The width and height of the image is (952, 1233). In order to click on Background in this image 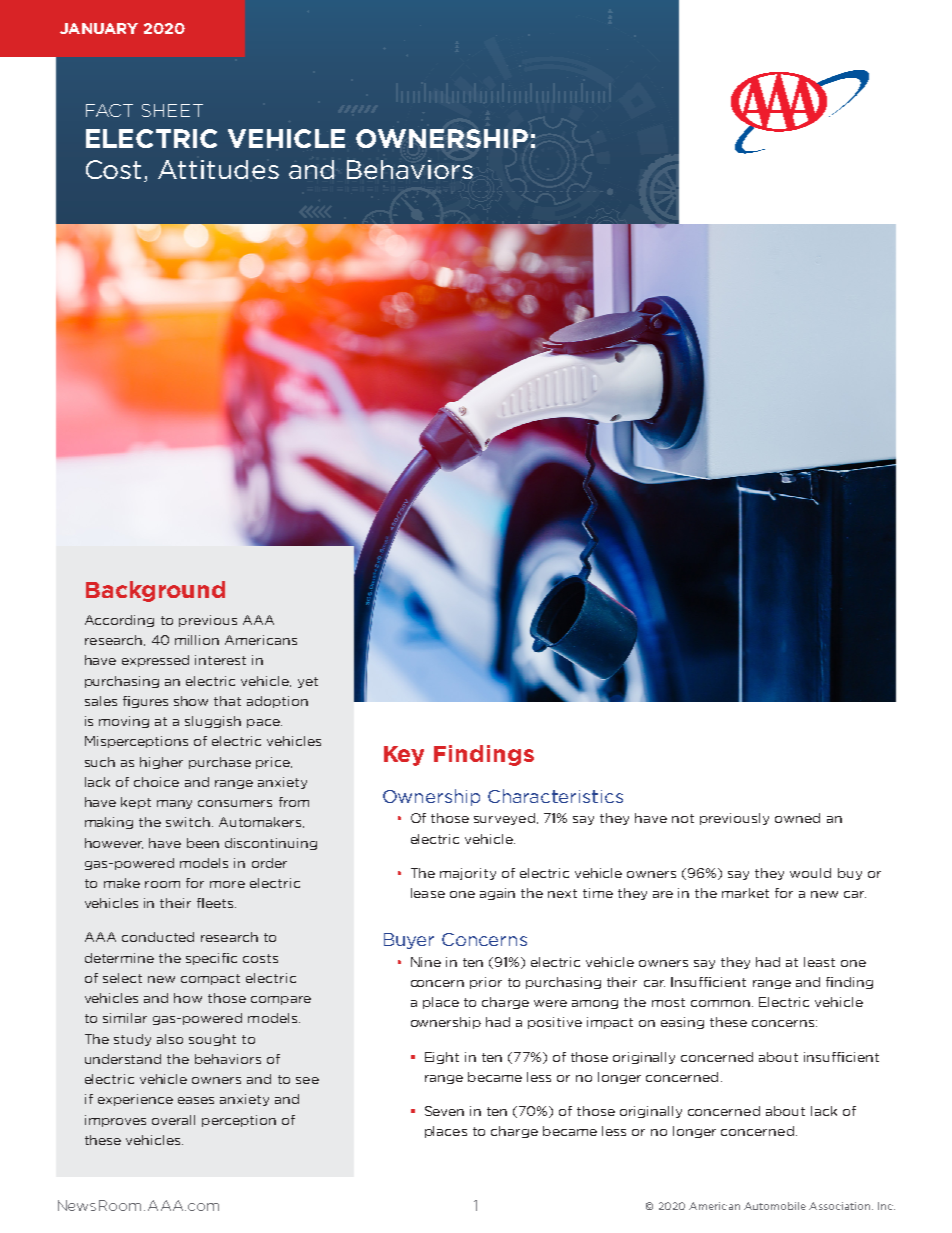, I will do `click(155, 591)`.
